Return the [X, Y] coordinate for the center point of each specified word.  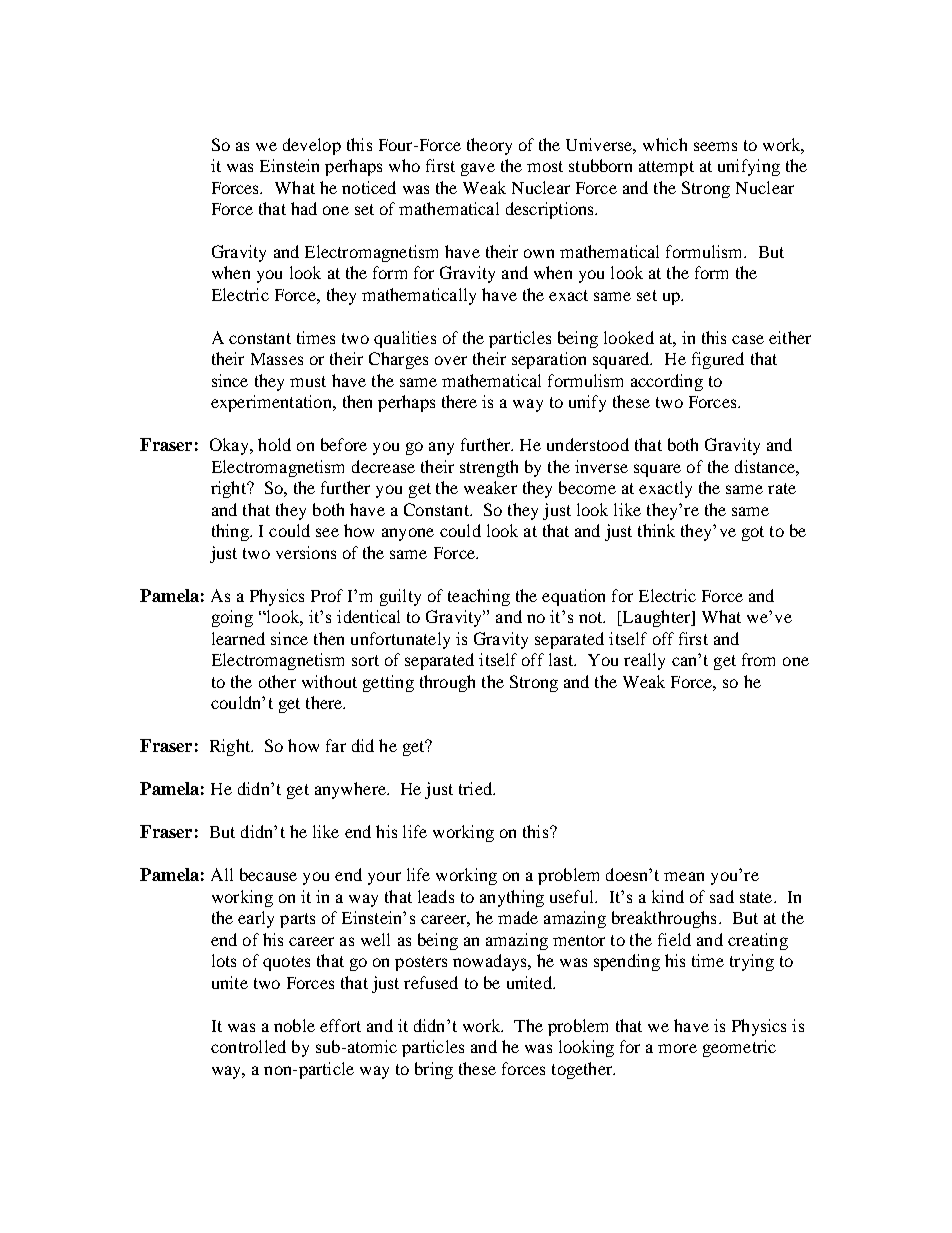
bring [434, 1070]
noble [294, 1025]
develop [312, 146]
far [336, 745]
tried [476, 788]
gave [478, 169]
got [753, 533]
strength [489, 468]
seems [715, 146]
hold [274, 444]
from [758, 659]
